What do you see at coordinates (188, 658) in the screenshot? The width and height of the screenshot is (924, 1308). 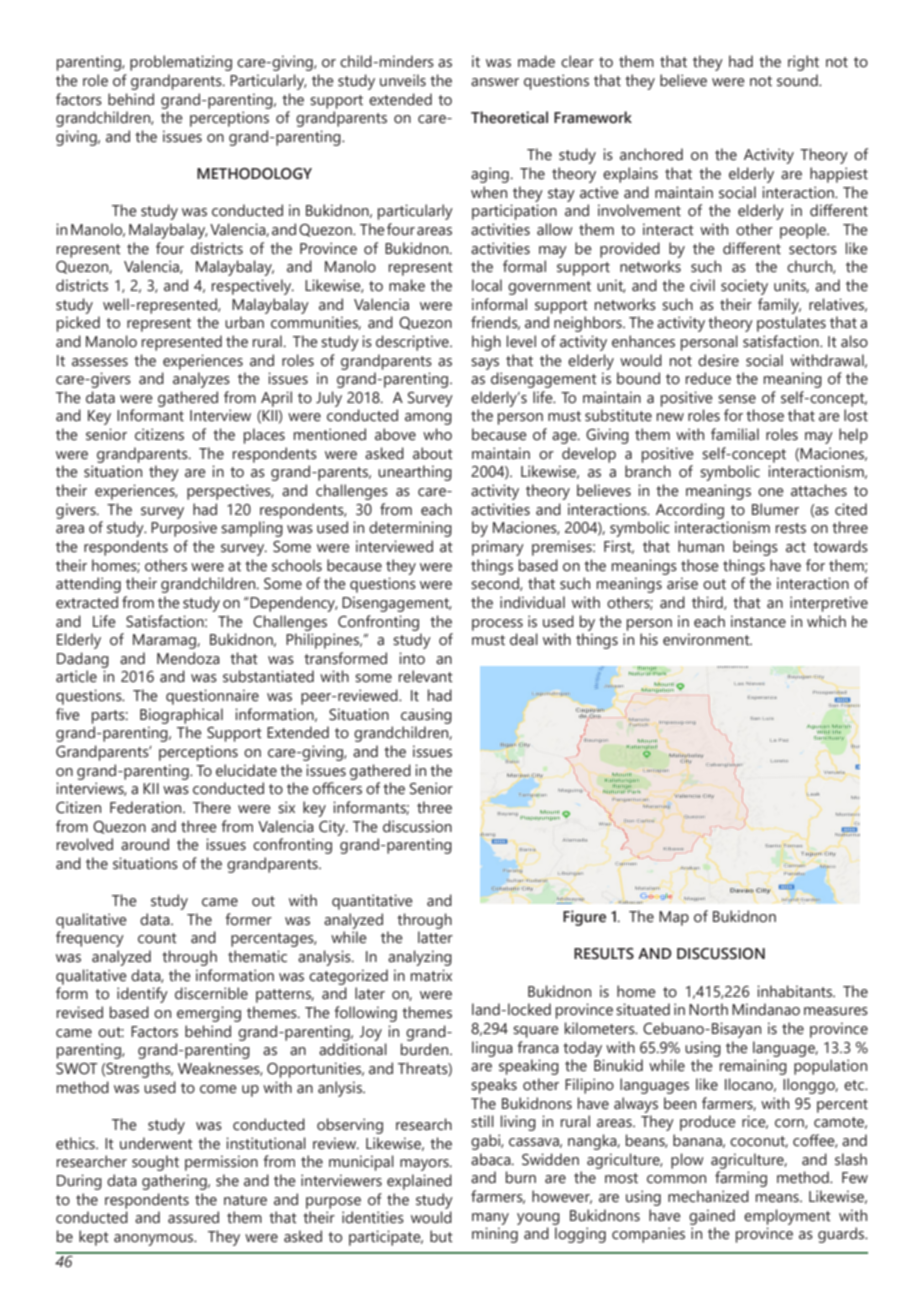 I see `Mendoza` at bounding box center [188, 658].
